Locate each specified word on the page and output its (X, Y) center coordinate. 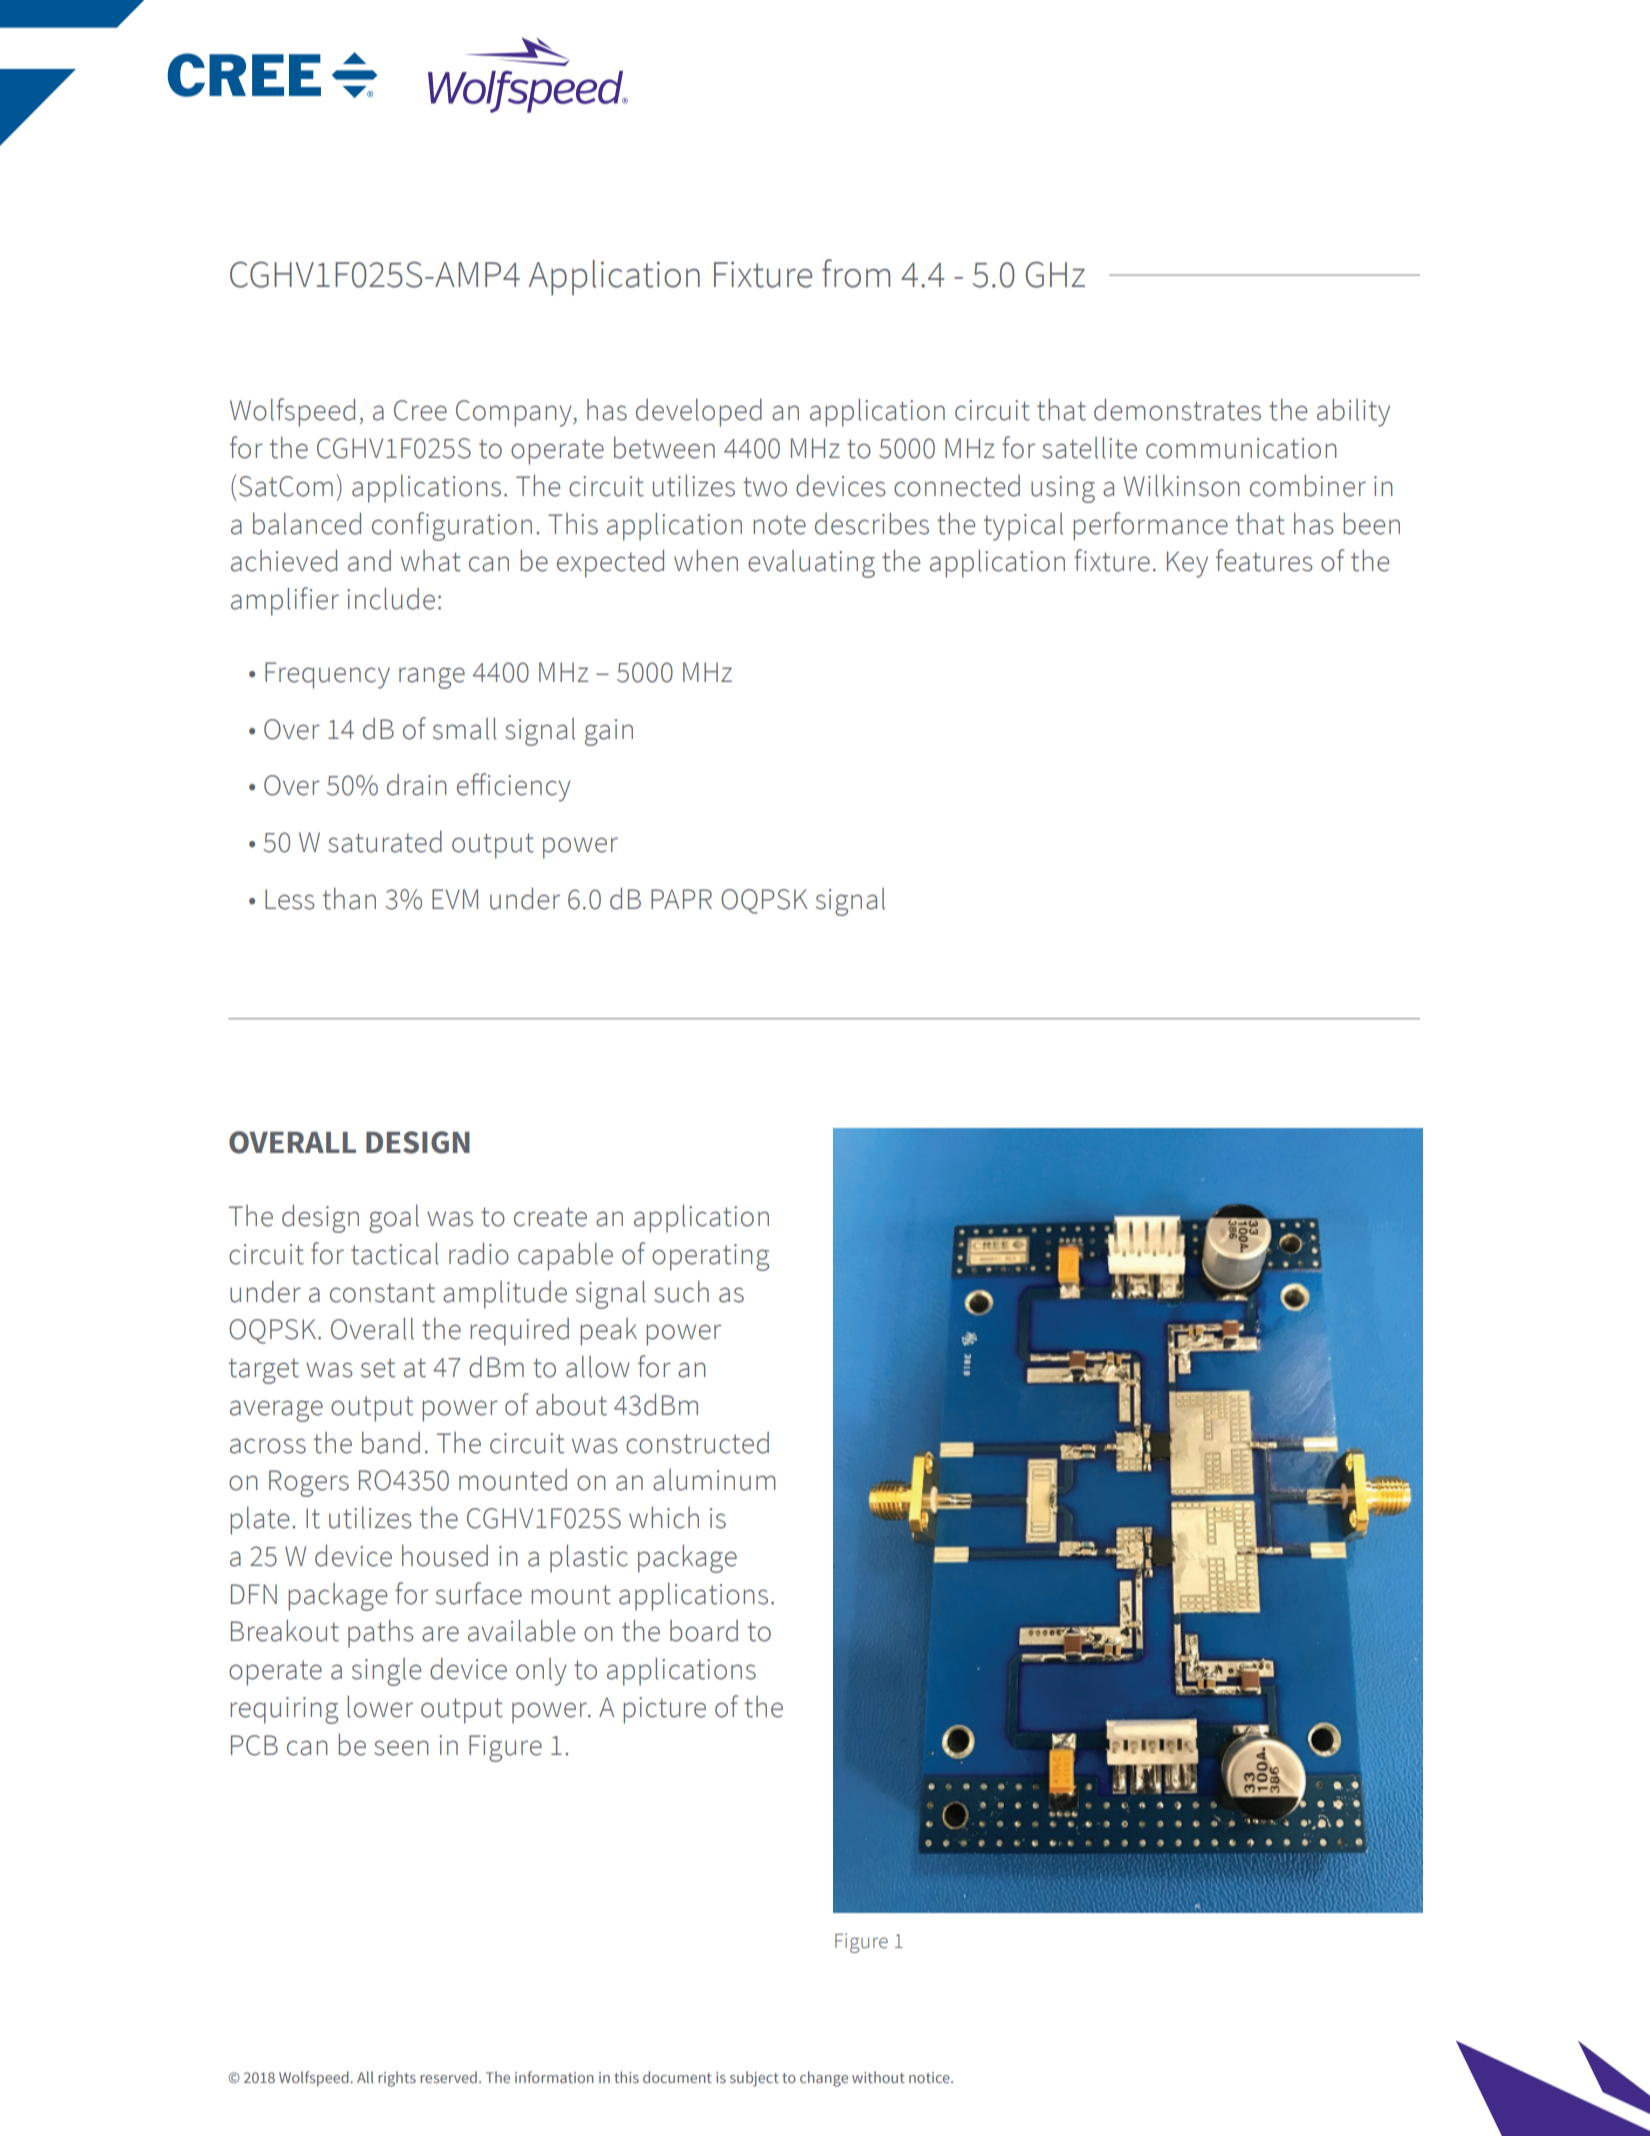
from (856, 273)
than (349, 899)
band (391, 1443)
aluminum (714, 1480)
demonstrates (1177, 409)
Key (1187, 564)
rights (397, 2079)
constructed (697, 1443)
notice (930, 2077)
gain (609, 732)
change (824, 2079)
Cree (420, 410)
